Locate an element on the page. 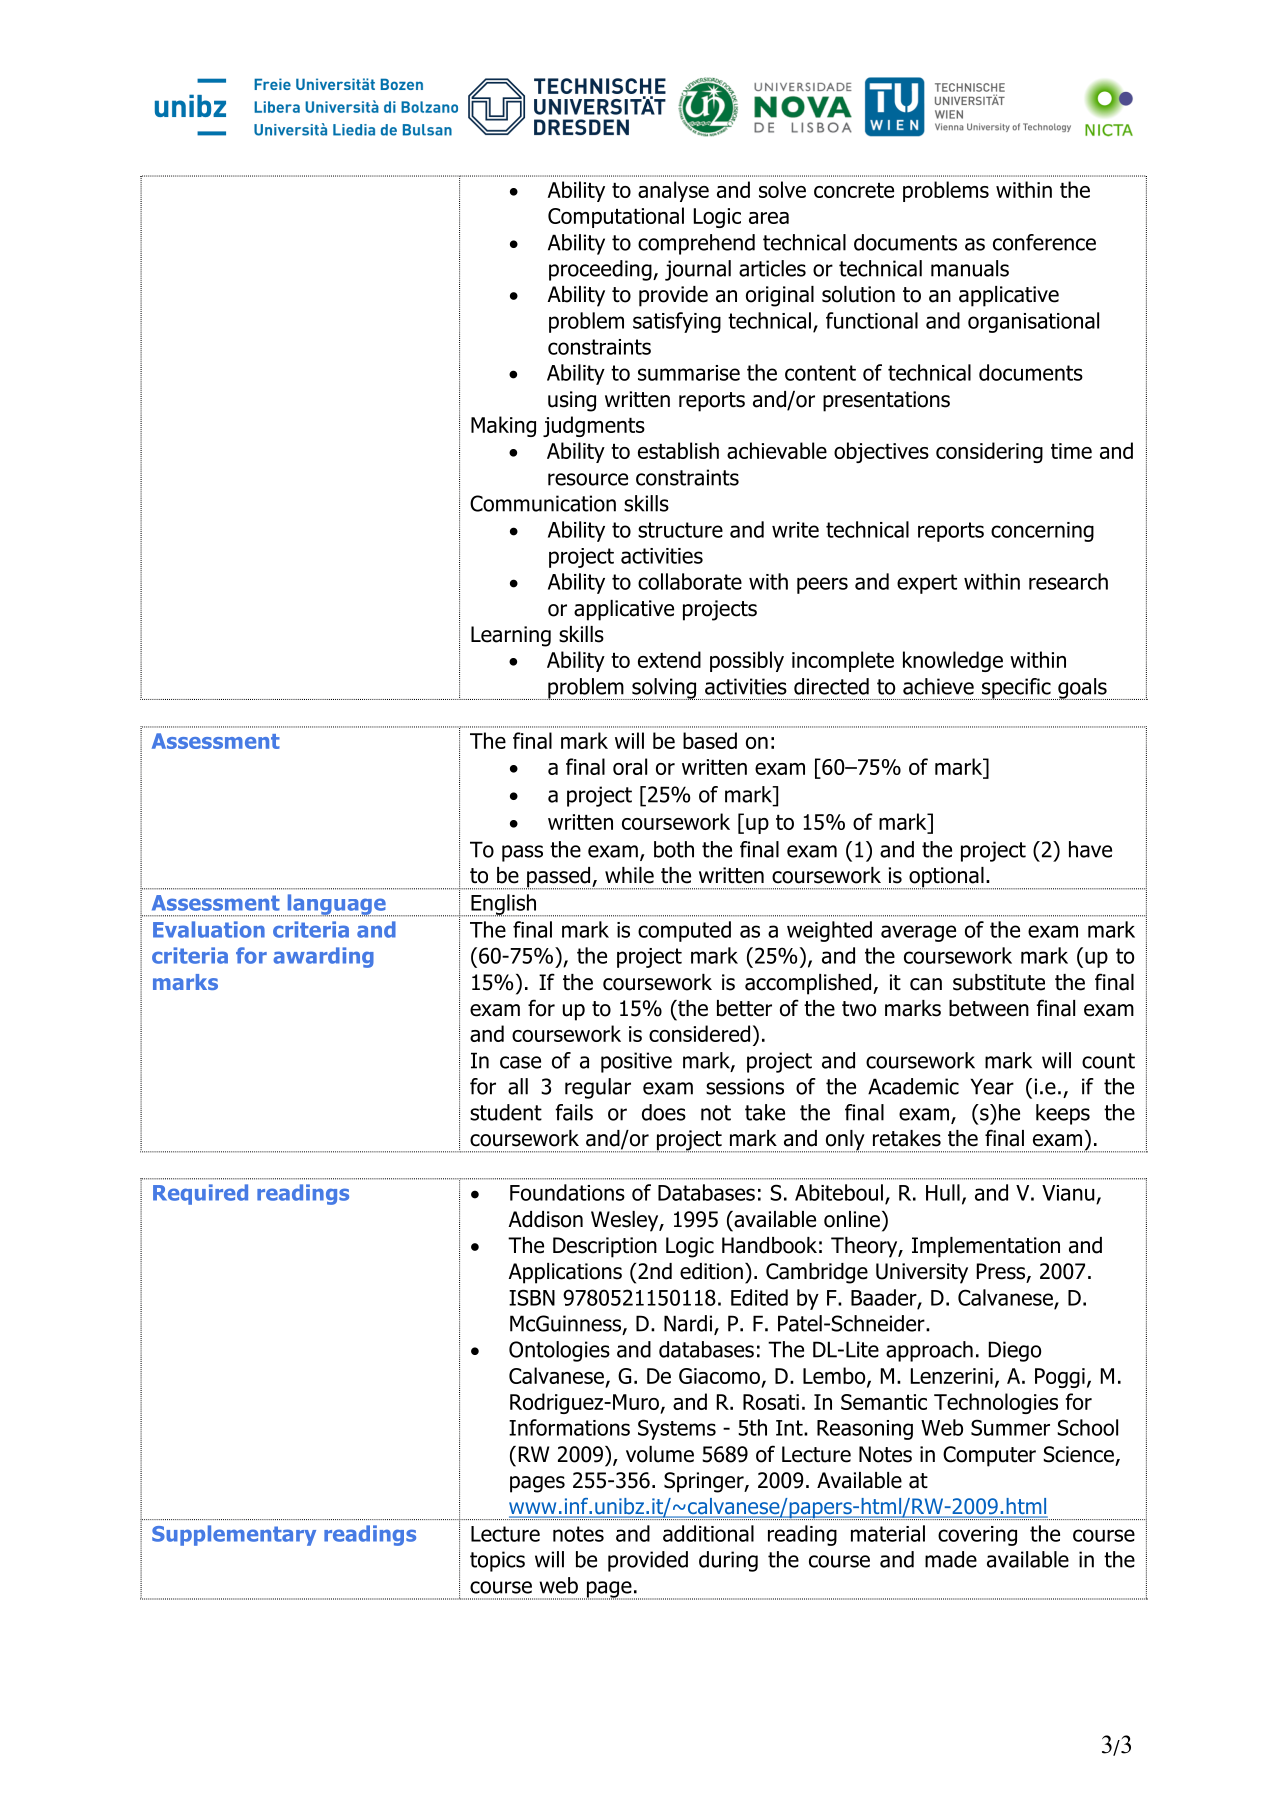 Image resolution: width=1286 pixels, height=1820 pixels. oral is located at coordinates (630, 766).
